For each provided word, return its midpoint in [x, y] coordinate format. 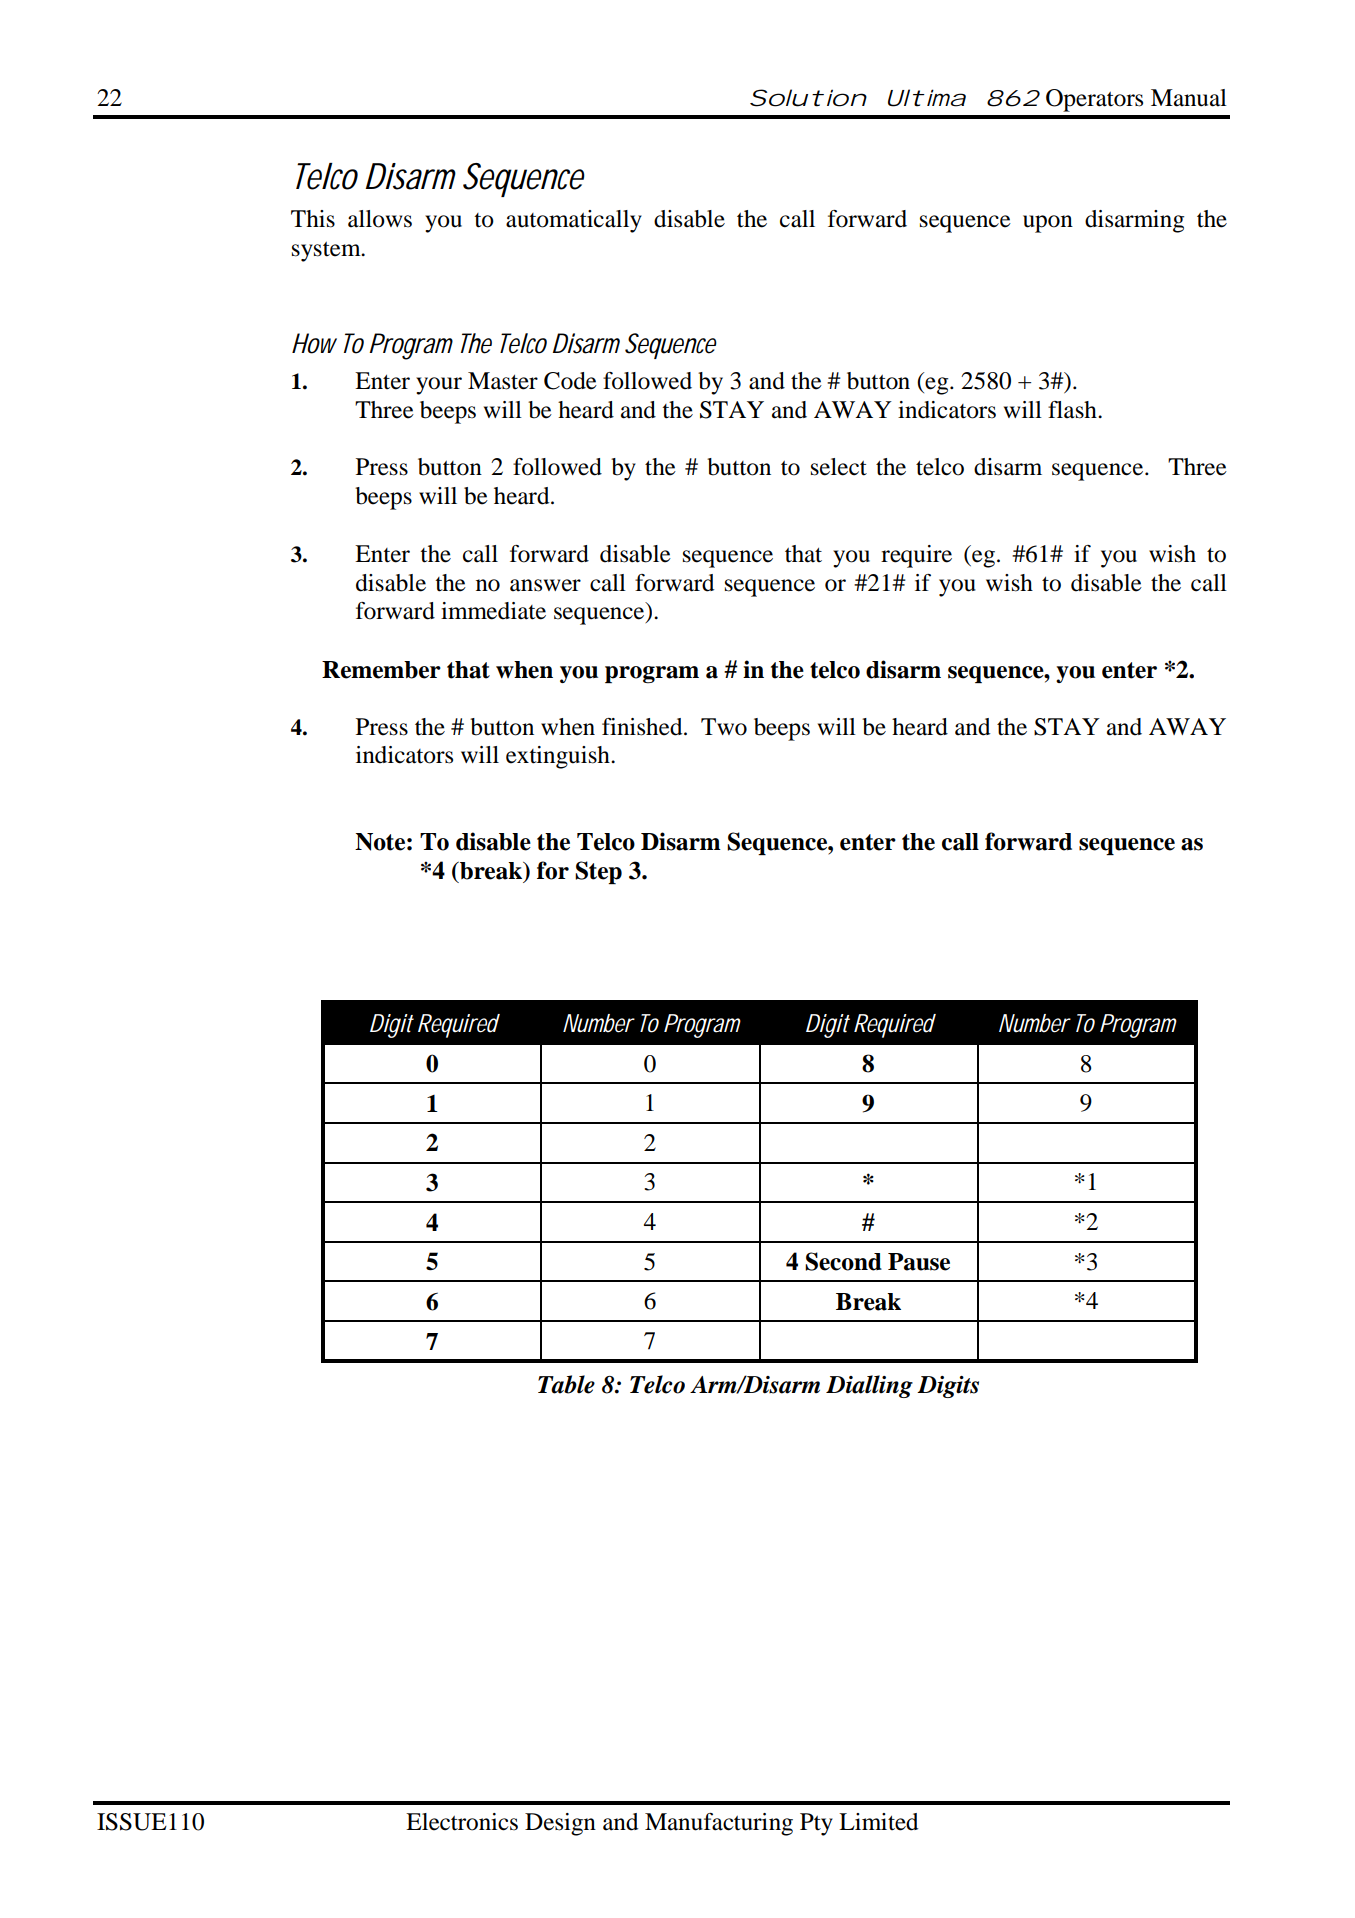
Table [566, 1384]
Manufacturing [719, 1824]
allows [380, 219]
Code [570, 381]
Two [724, 727]
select [839, 467]
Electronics [462, 1822]
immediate [493, 611]
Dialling [869, 1386]
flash [1073, 410]
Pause [919, 1262]
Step [598, 872]
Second [843, 1261]
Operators [1094, 100]
